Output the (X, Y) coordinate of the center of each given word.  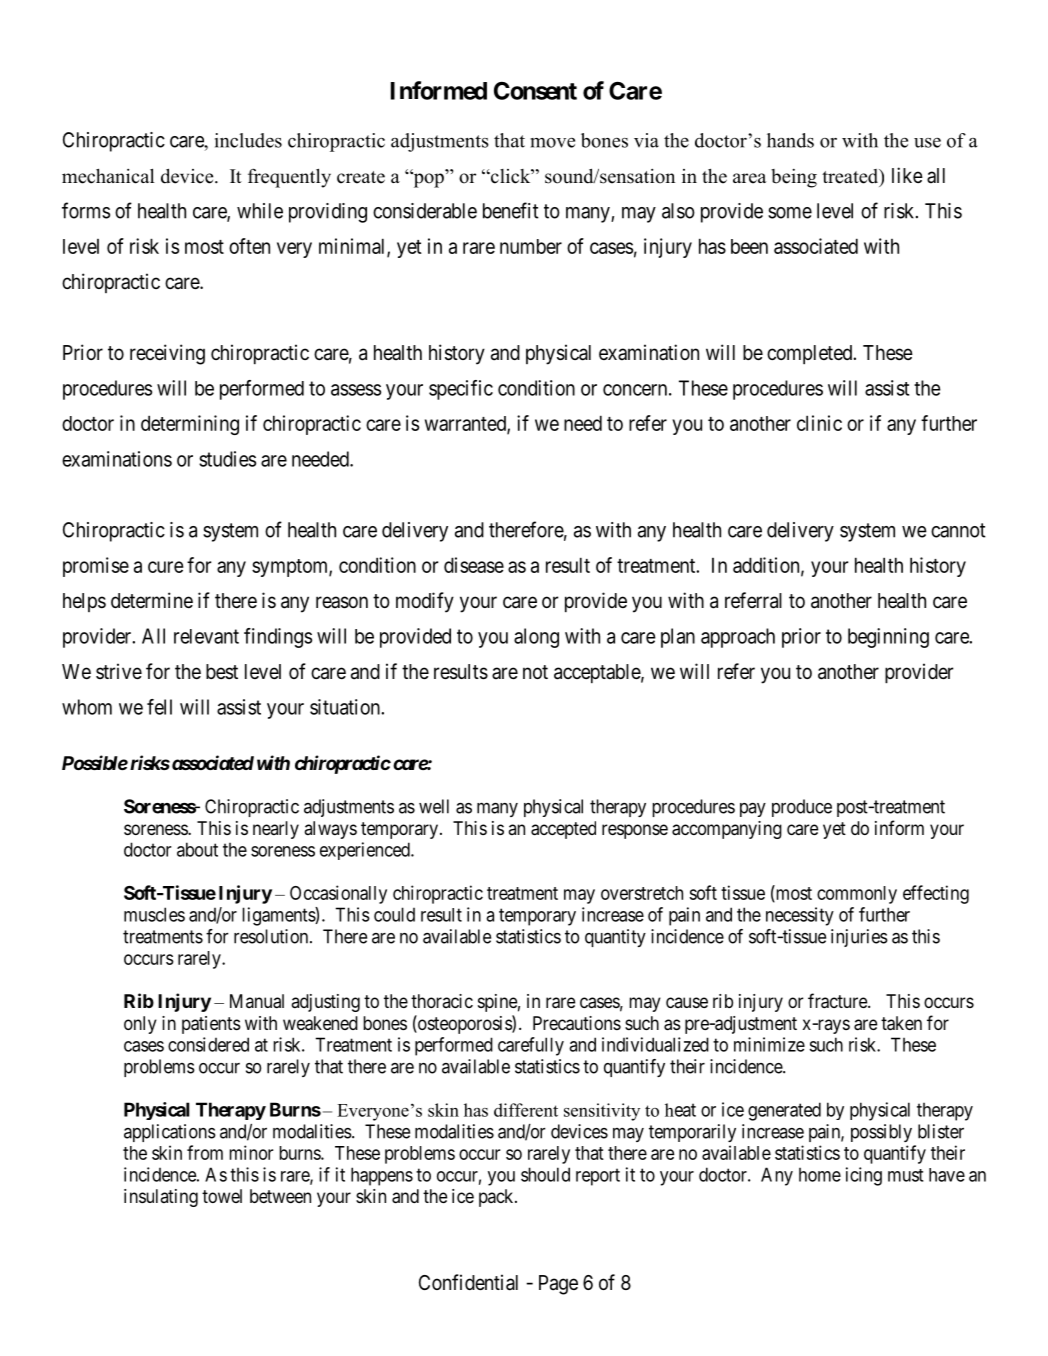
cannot (958, 530)
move (552, 143)
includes (248, 140)
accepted (563, 830)
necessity (800, 916)
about (197, 849)
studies (227, 459)
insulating (161, 1198)
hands (790, 140)
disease (474, 565)
